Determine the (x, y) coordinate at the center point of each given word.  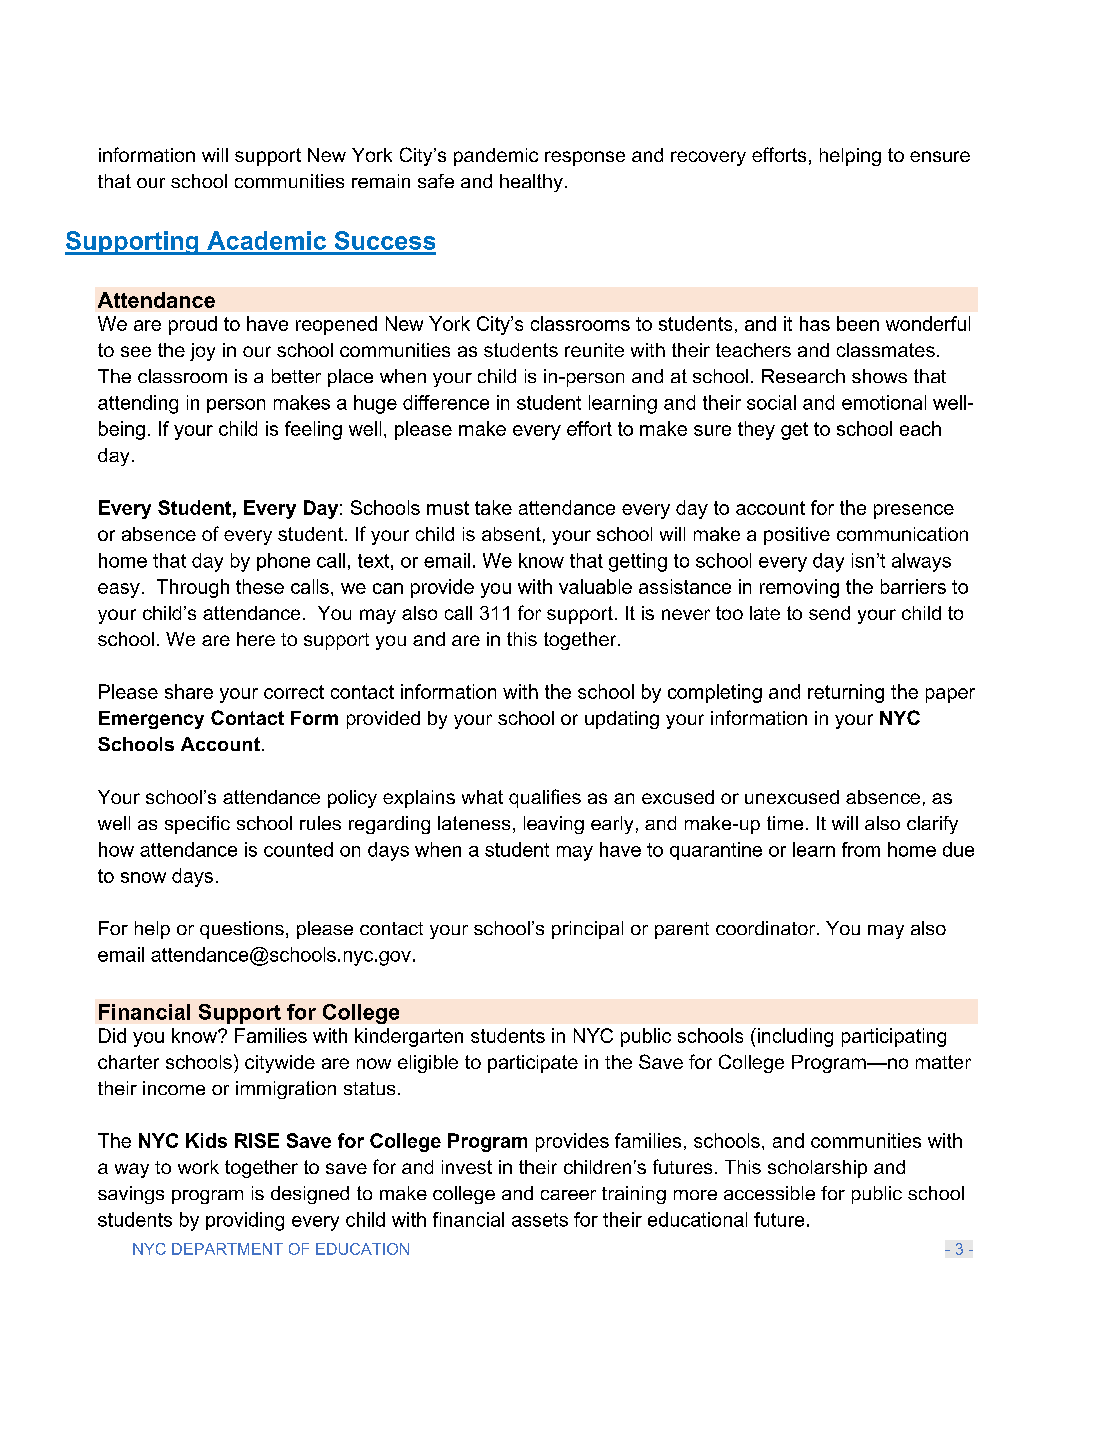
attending (138, 404)
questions (242, 930)
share (189, 691)
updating (622, 720)
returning (846, 693)
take (493, 507)
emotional (884, 402)
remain (381, 181)
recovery (708, 158)
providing (245, 1221)
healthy (531, 183)
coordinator (767, 928)
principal (587, 930)
